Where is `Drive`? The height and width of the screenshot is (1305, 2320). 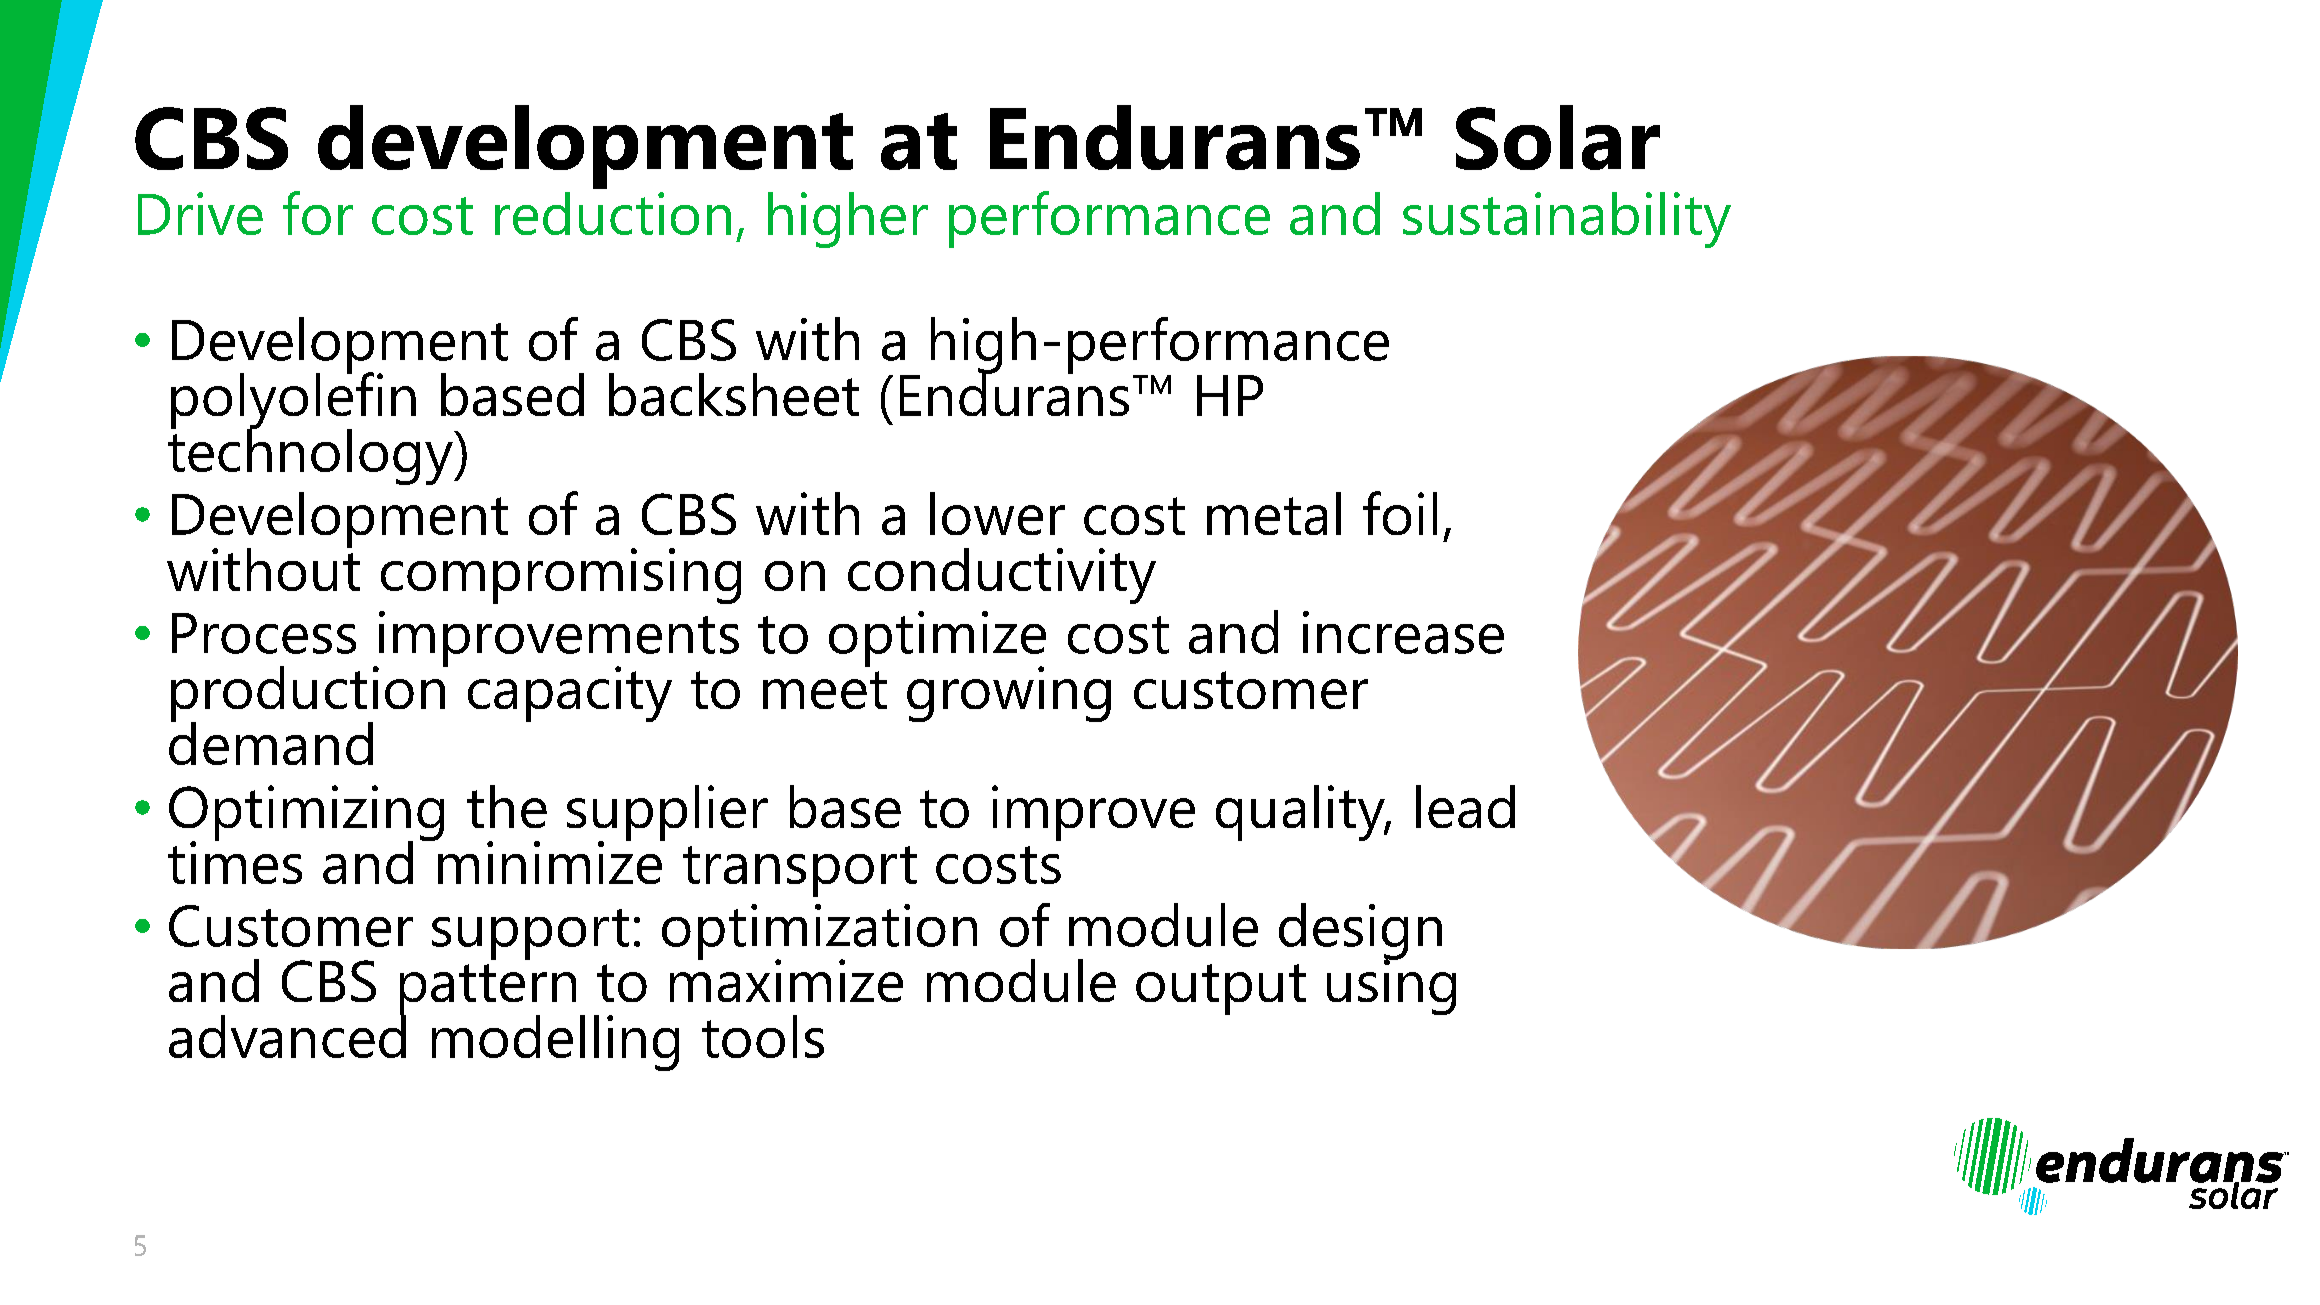
Drive is located at coordinates (200, 213).
